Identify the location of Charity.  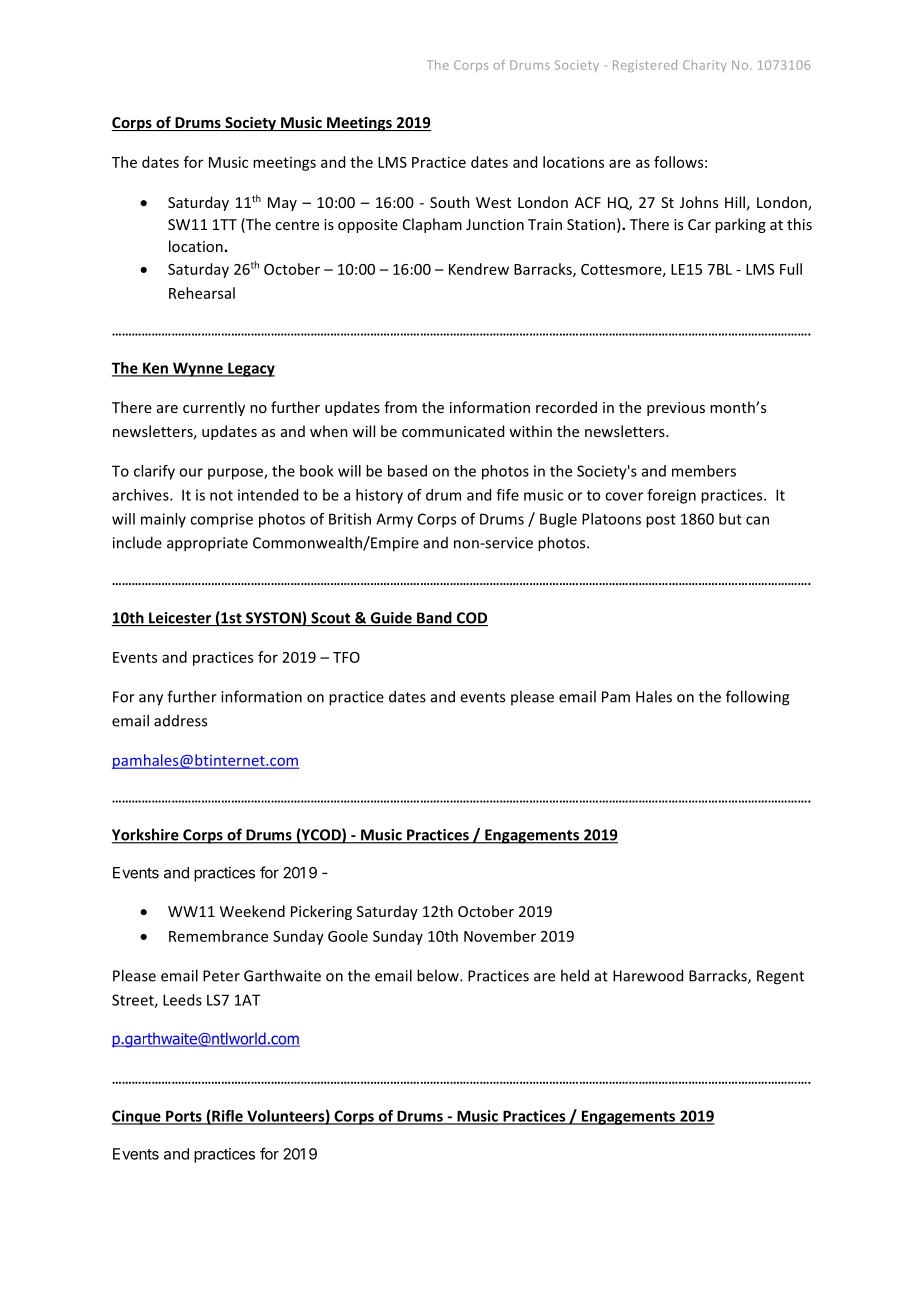
(705, 66).
